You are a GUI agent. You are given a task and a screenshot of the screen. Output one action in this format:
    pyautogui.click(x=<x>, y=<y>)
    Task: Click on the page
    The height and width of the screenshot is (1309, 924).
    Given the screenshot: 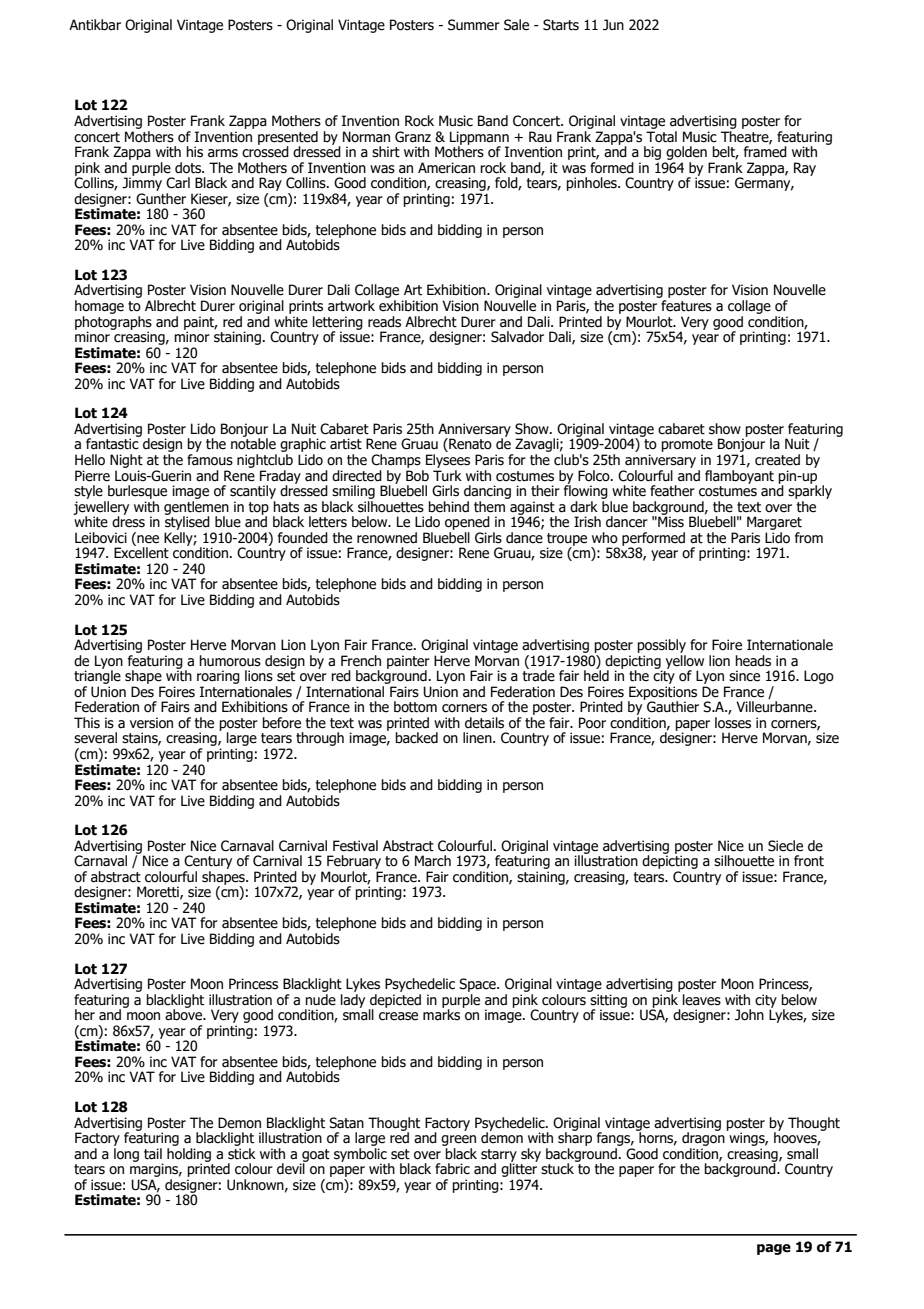 What is the action you would take?
    pyautogui.click(x=774, y=1249)
